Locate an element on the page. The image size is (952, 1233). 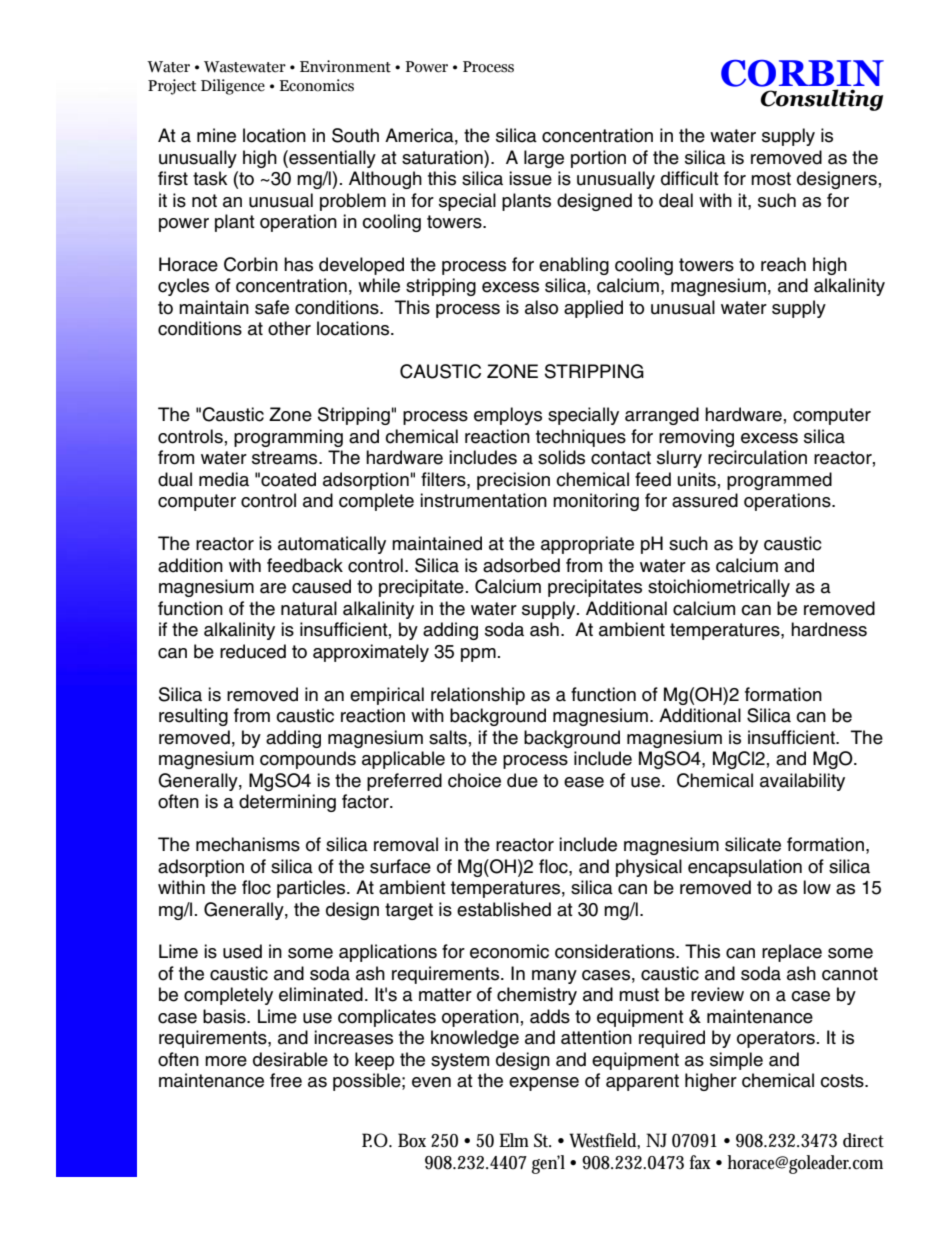
free is located at coordinates (286, 1080).
